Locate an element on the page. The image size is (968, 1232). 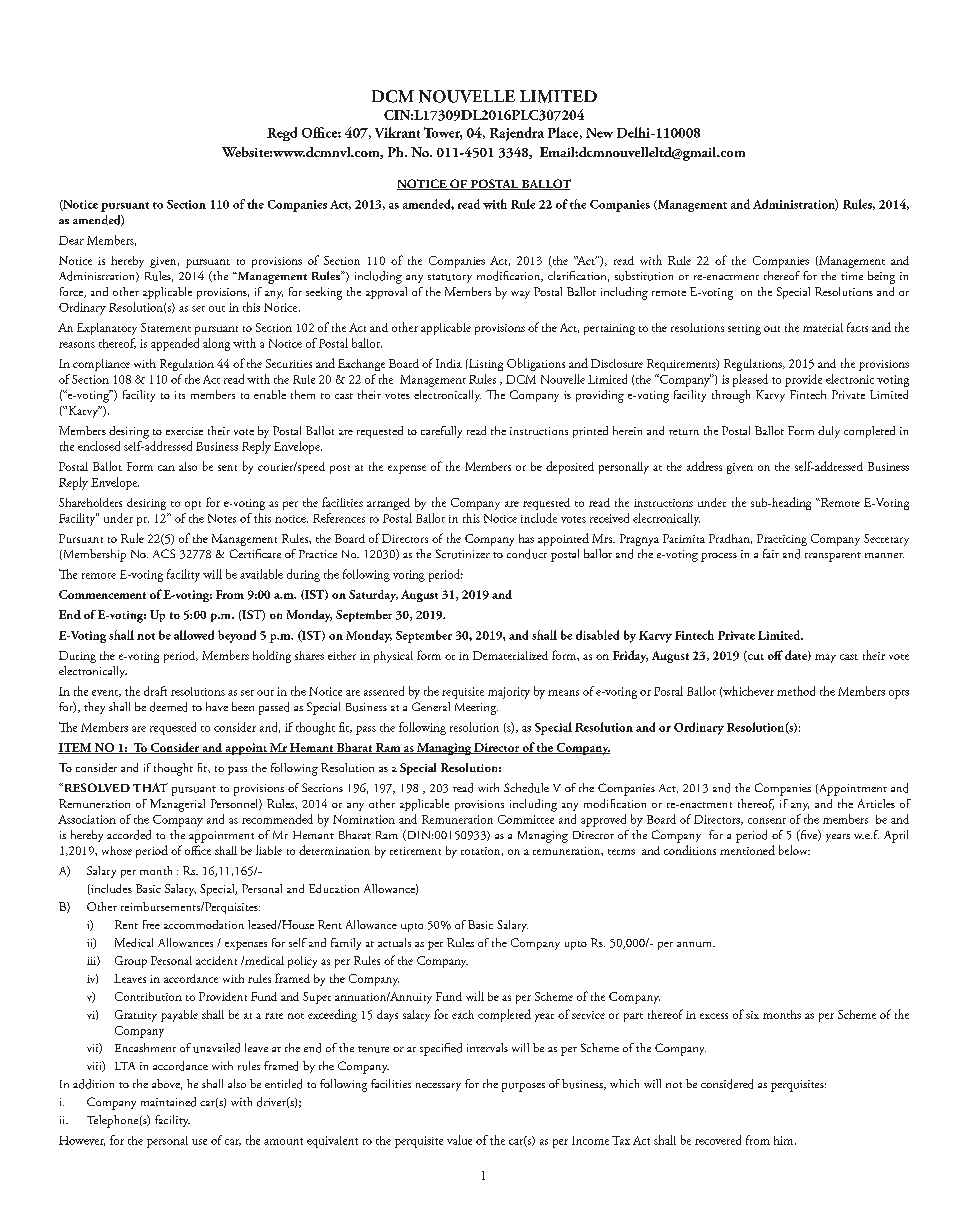
maintained is located at coordinates (168, 1102).
